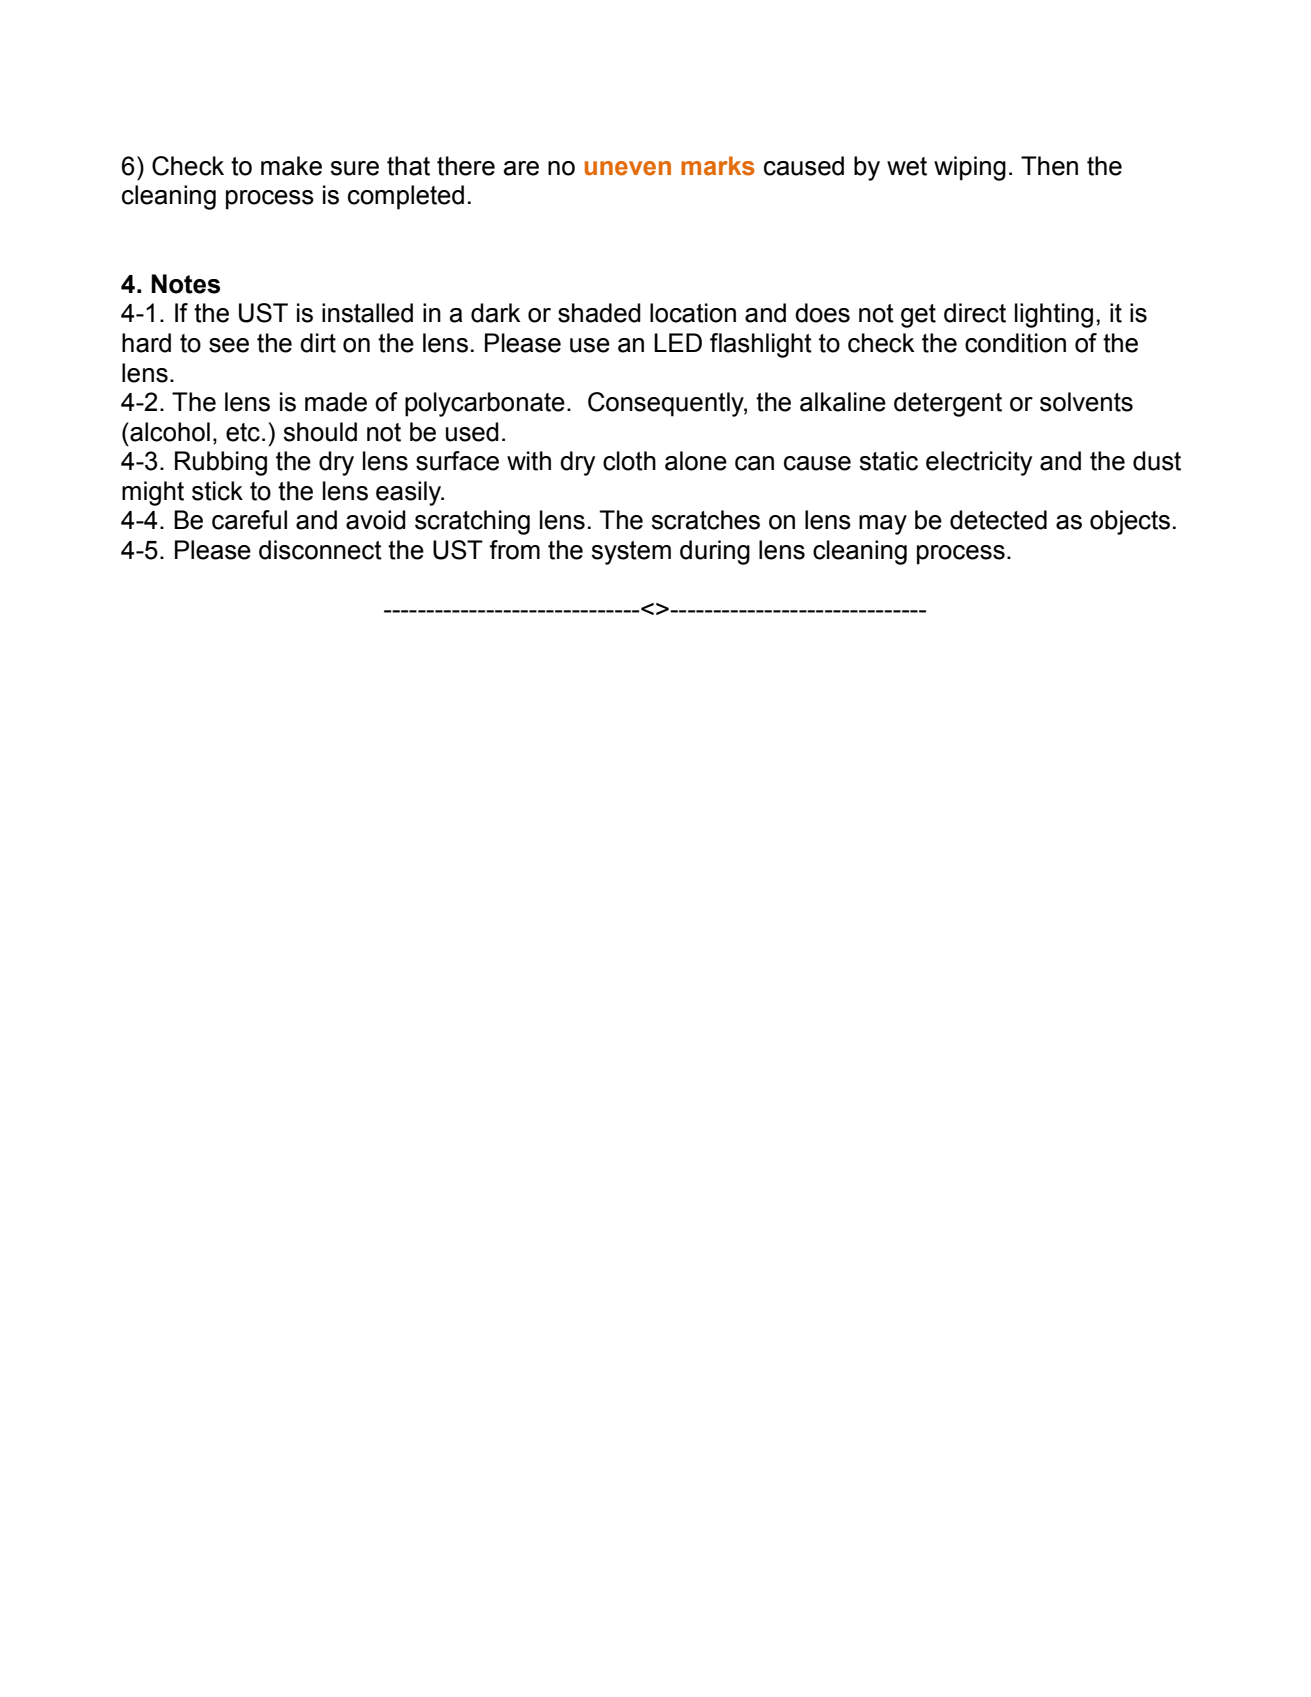 Image resolution: width=1311 pixels, height=1697 pixels. I want to click on make, so click(291, 166).
